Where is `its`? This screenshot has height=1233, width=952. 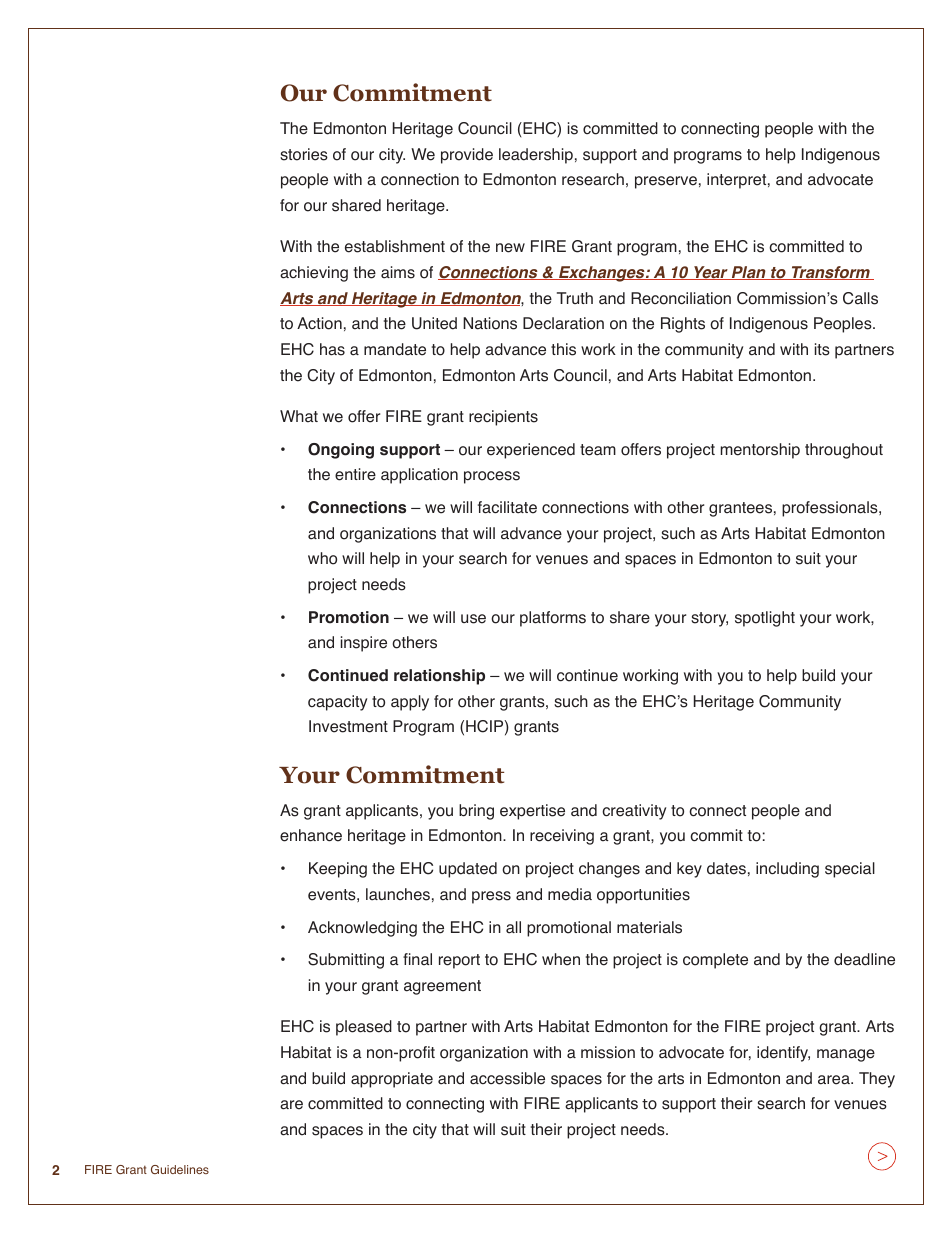
its is located at coordinates (822, 349).
